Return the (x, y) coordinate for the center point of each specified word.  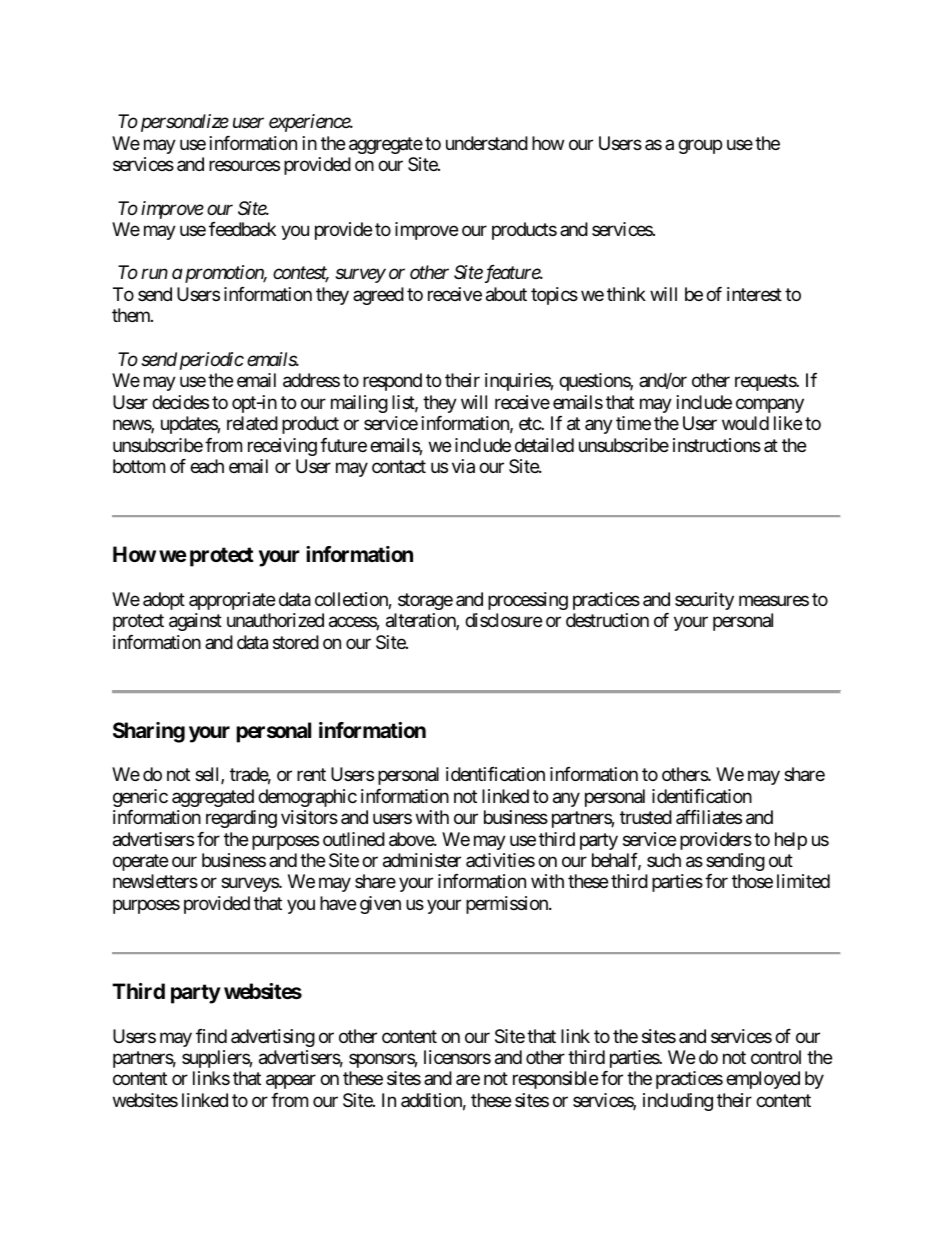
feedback (242, 229)
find (211, 1036)
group (700, 146)
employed (763, 1080)
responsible (555, 1080)
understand (487, 143)
